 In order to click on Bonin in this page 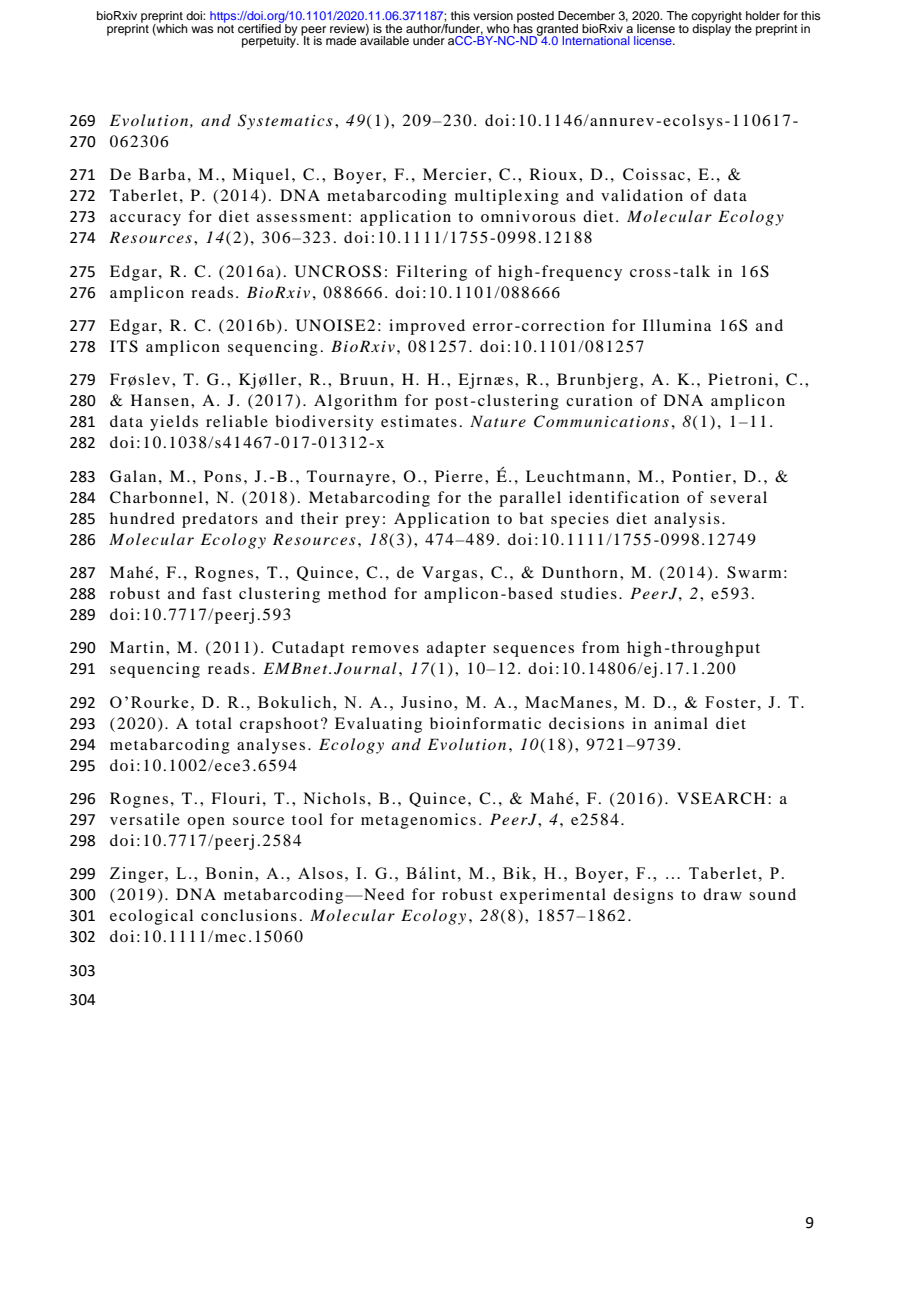, I will do `click(231, 873)`.
